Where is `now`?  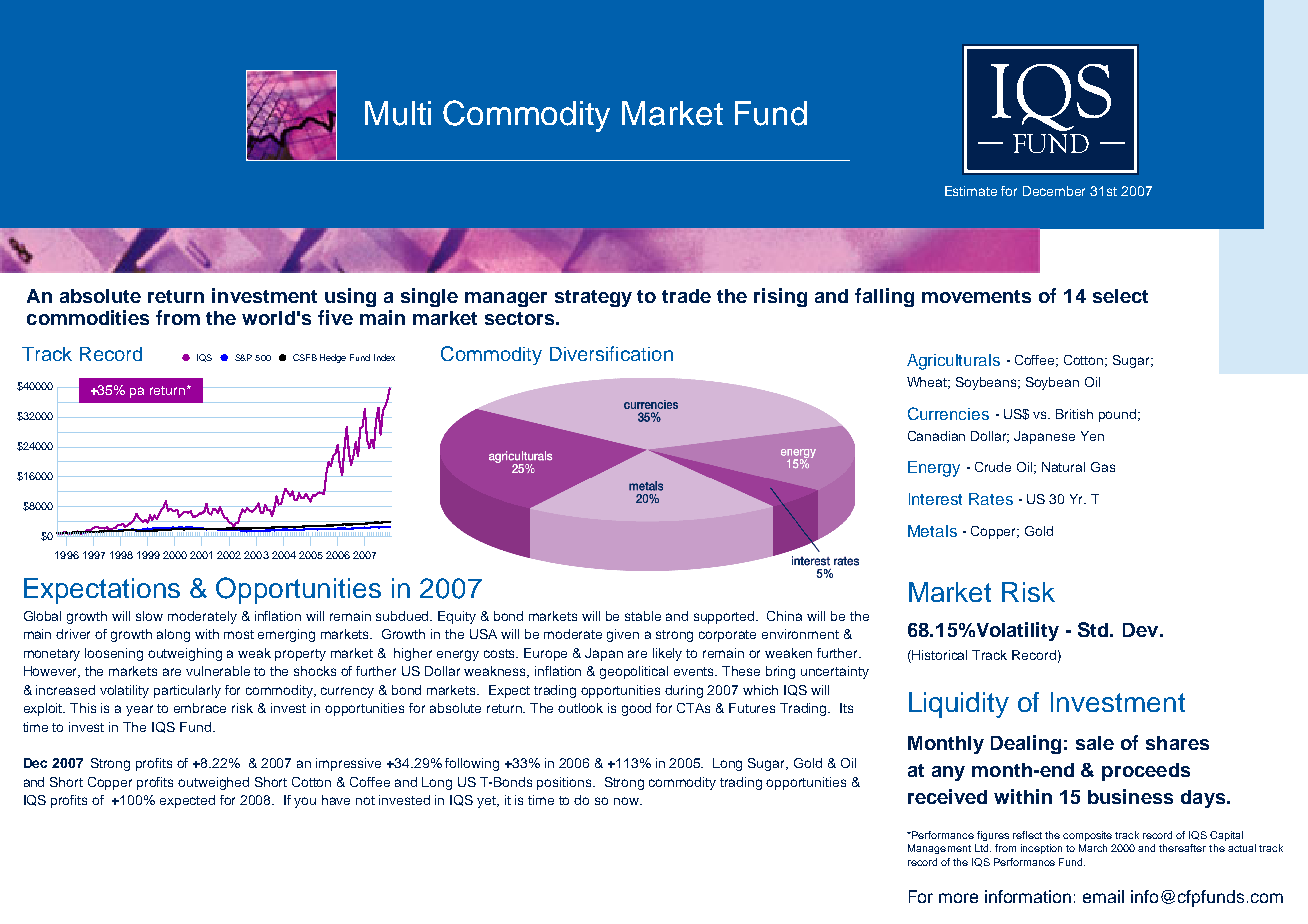 now is located at coordinates (627, 801).
